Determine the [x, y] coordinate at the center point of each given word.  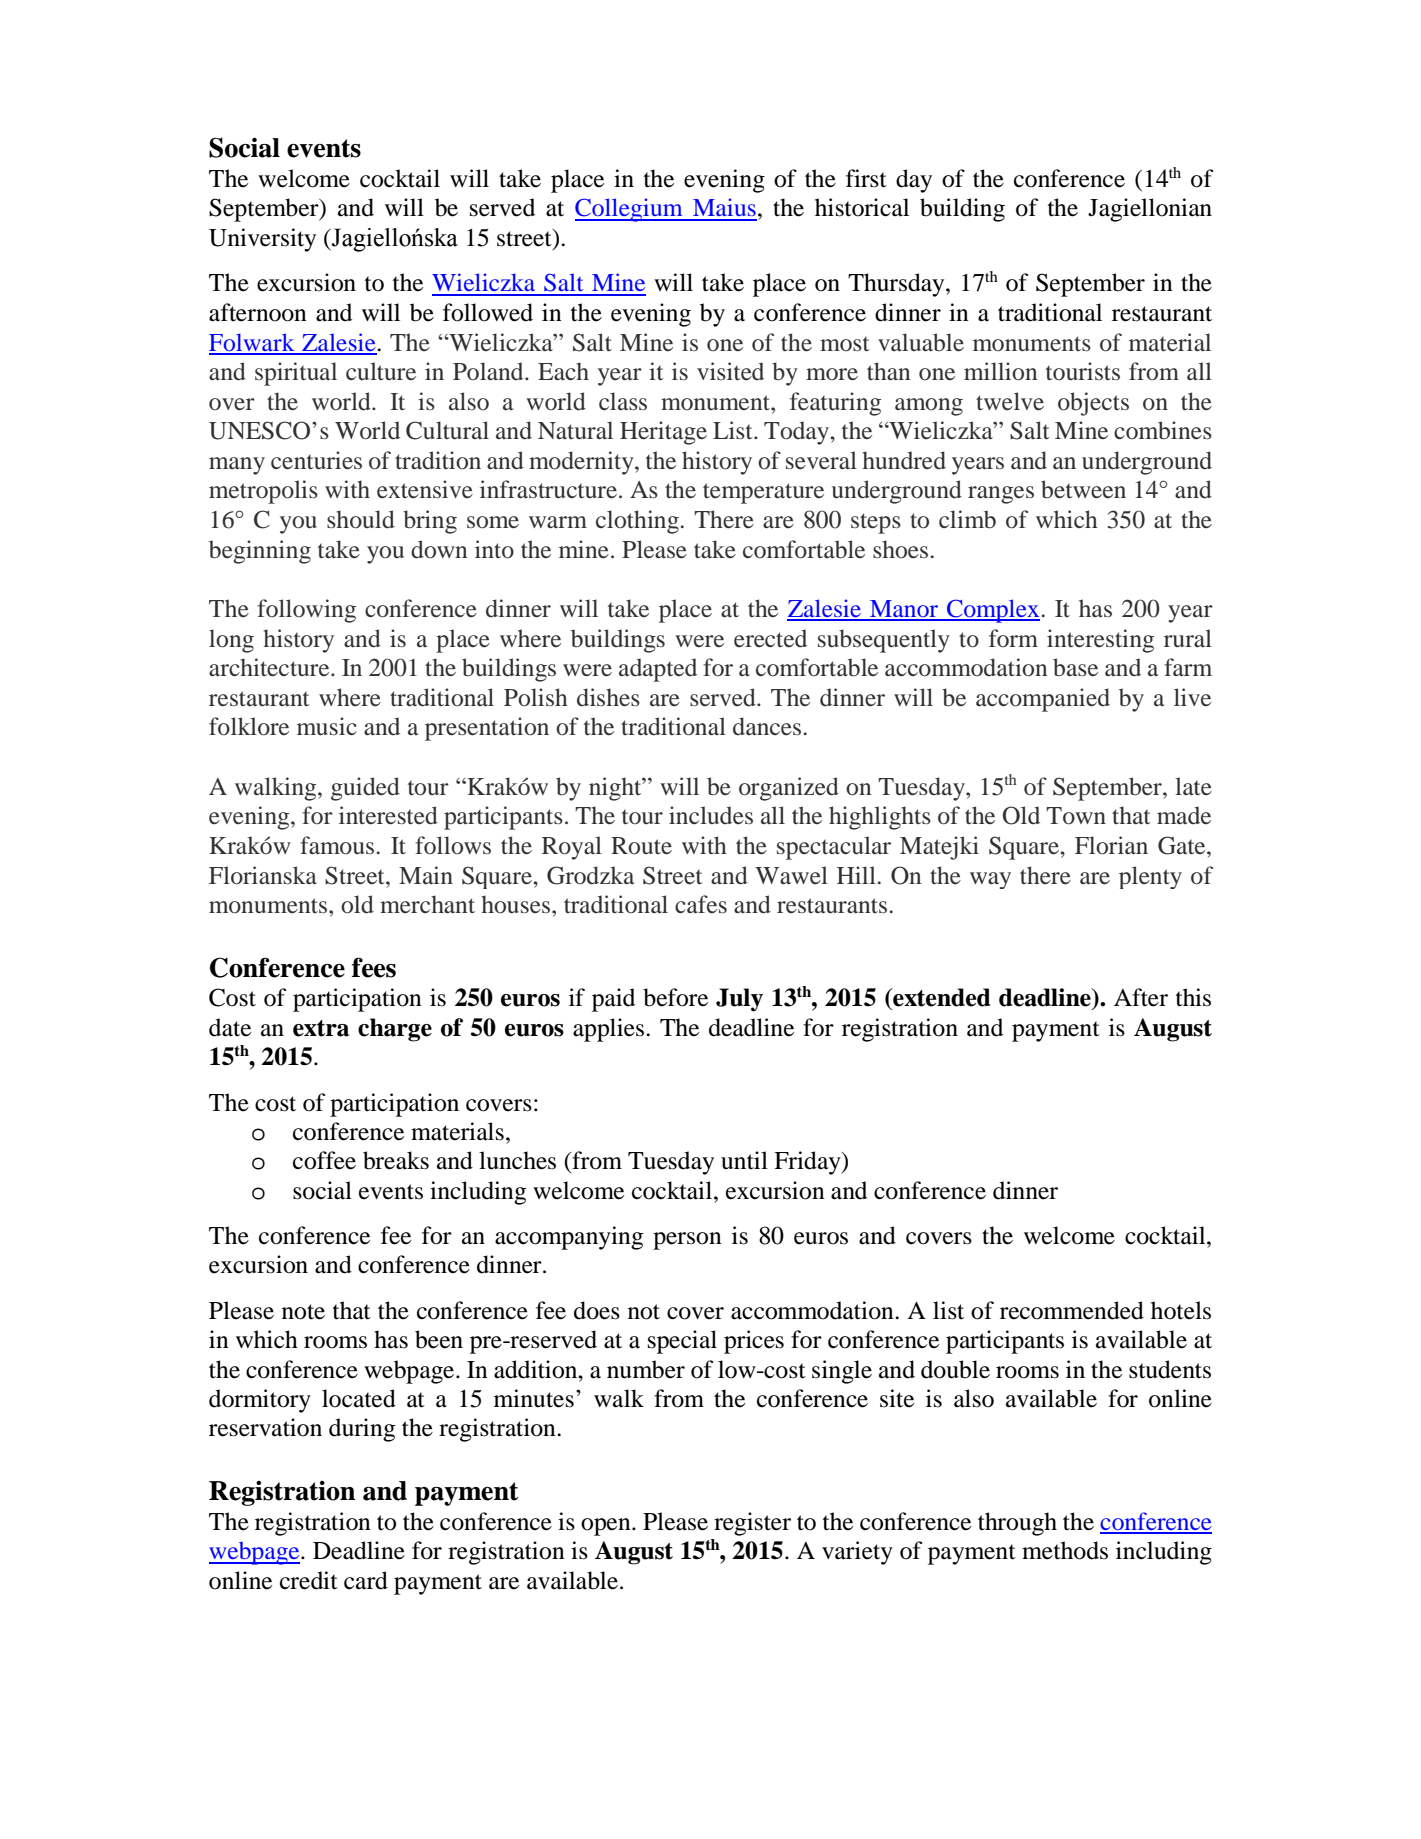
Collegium [630, 210]
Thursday [897, 285]
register [752, 1524]
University [262, 240]
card [366, 1580]
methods [1065, 1550]
